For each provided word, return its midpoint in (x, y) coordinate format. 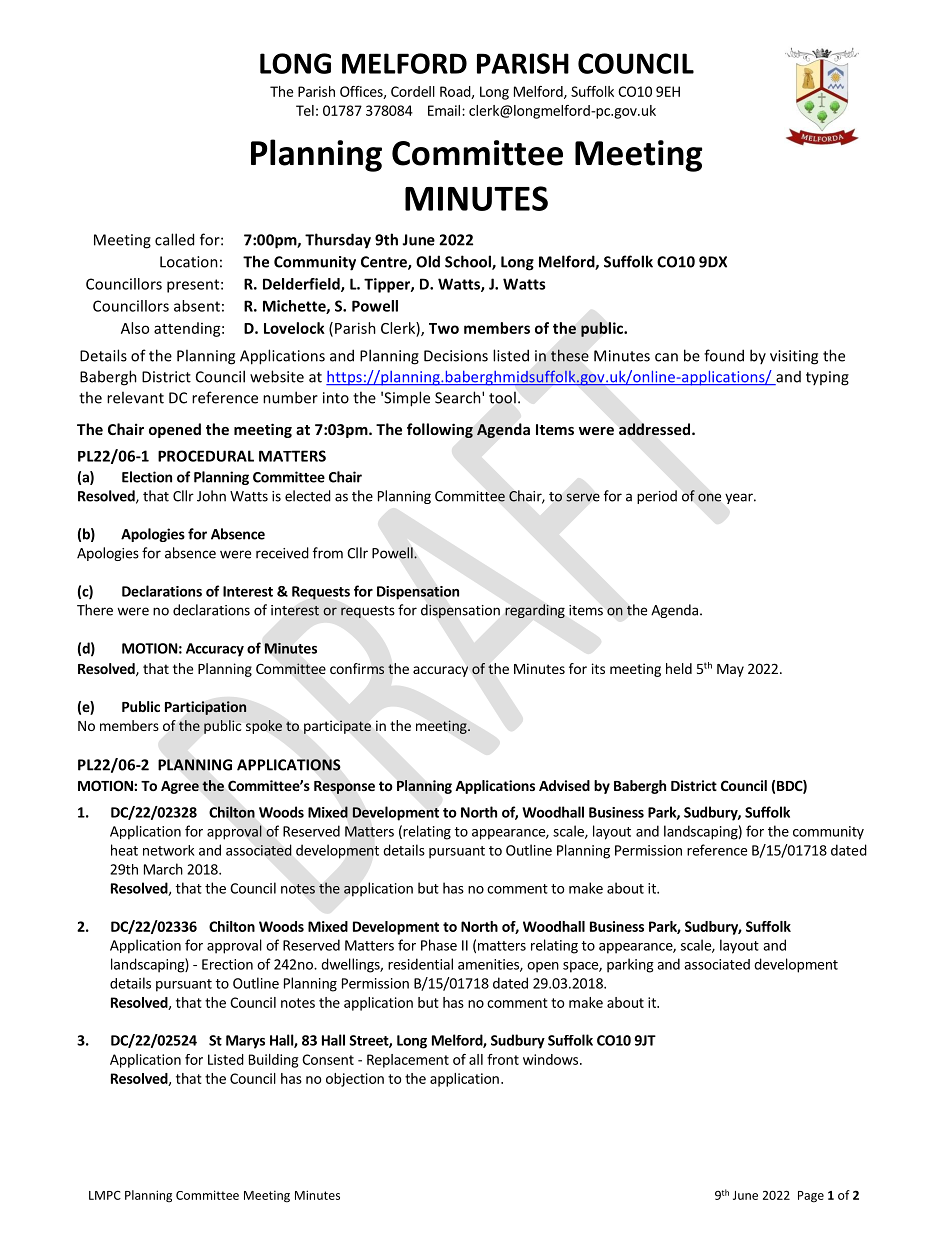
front (503, 1059)
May (730, 670)
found (724, 355)
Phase (439, 945)
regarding (535, 611)
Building (273, 1061)
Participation (205, 708)
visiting (794, 357)
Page (811, 1197)
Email (444, 110)
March (163, 869)
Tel (305, 110)
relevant (135, 397)
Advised (564, 785)
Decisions (456, 356)
